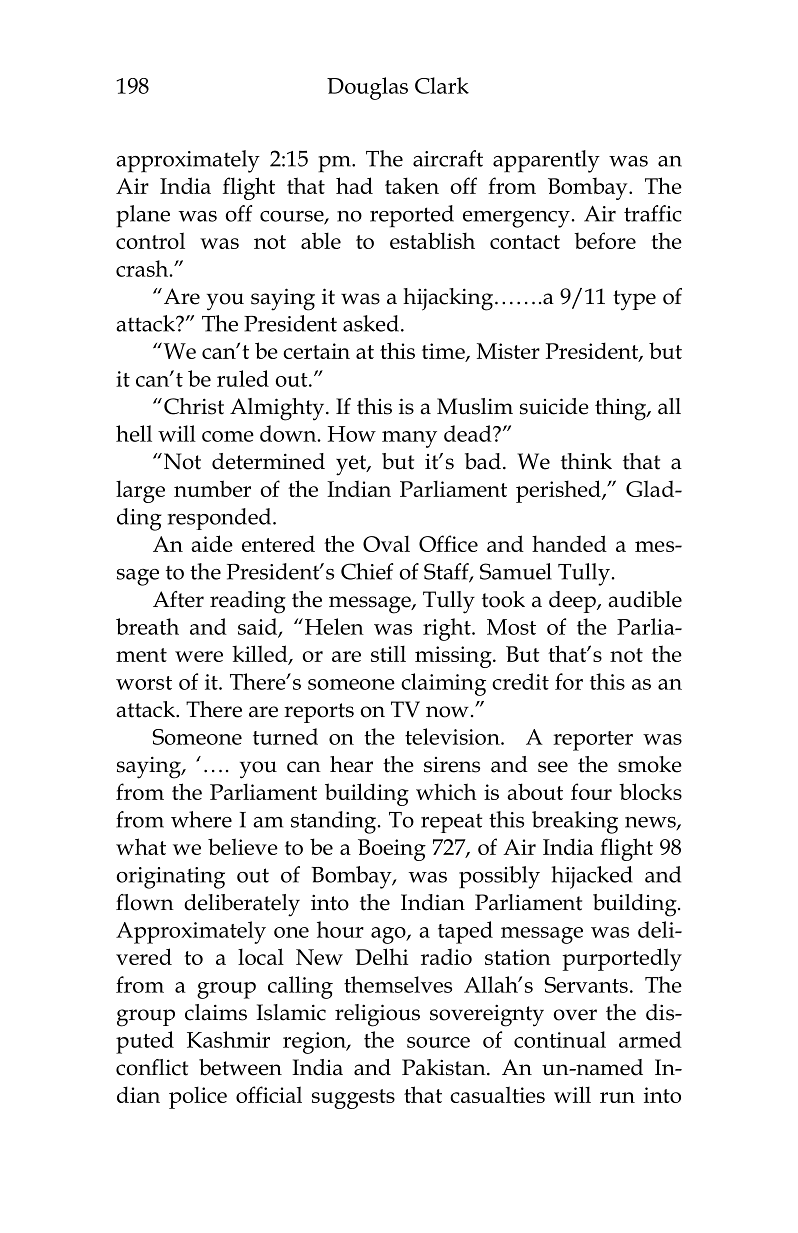 The height and width of the screenshot is (1233, 798). What do you see at coordinates (573, 602) in the screenshot?
I see `deep` at bounding box center [573, 602].
